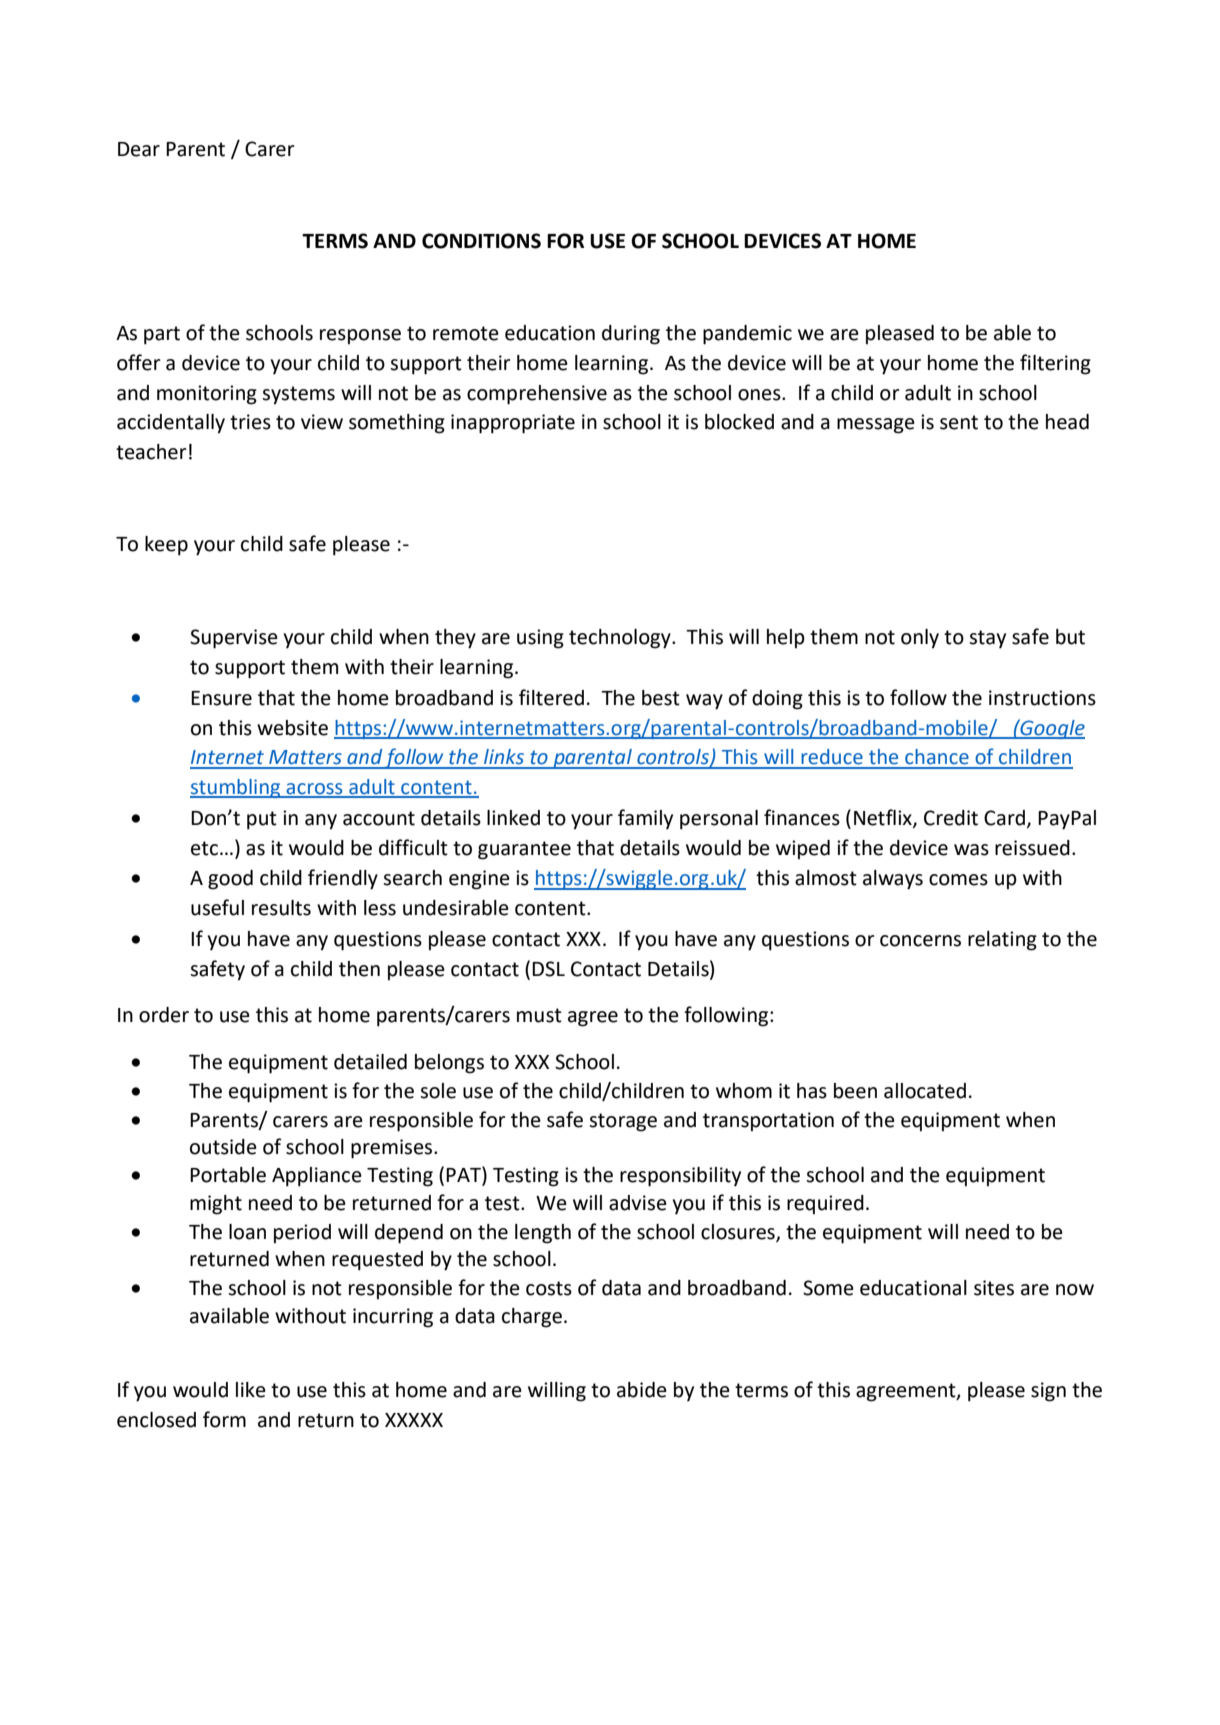 The image size is (1220, 1725). Describe the element at coordinates (642, 1390) in the screenshot. I see `abide` at that location.
